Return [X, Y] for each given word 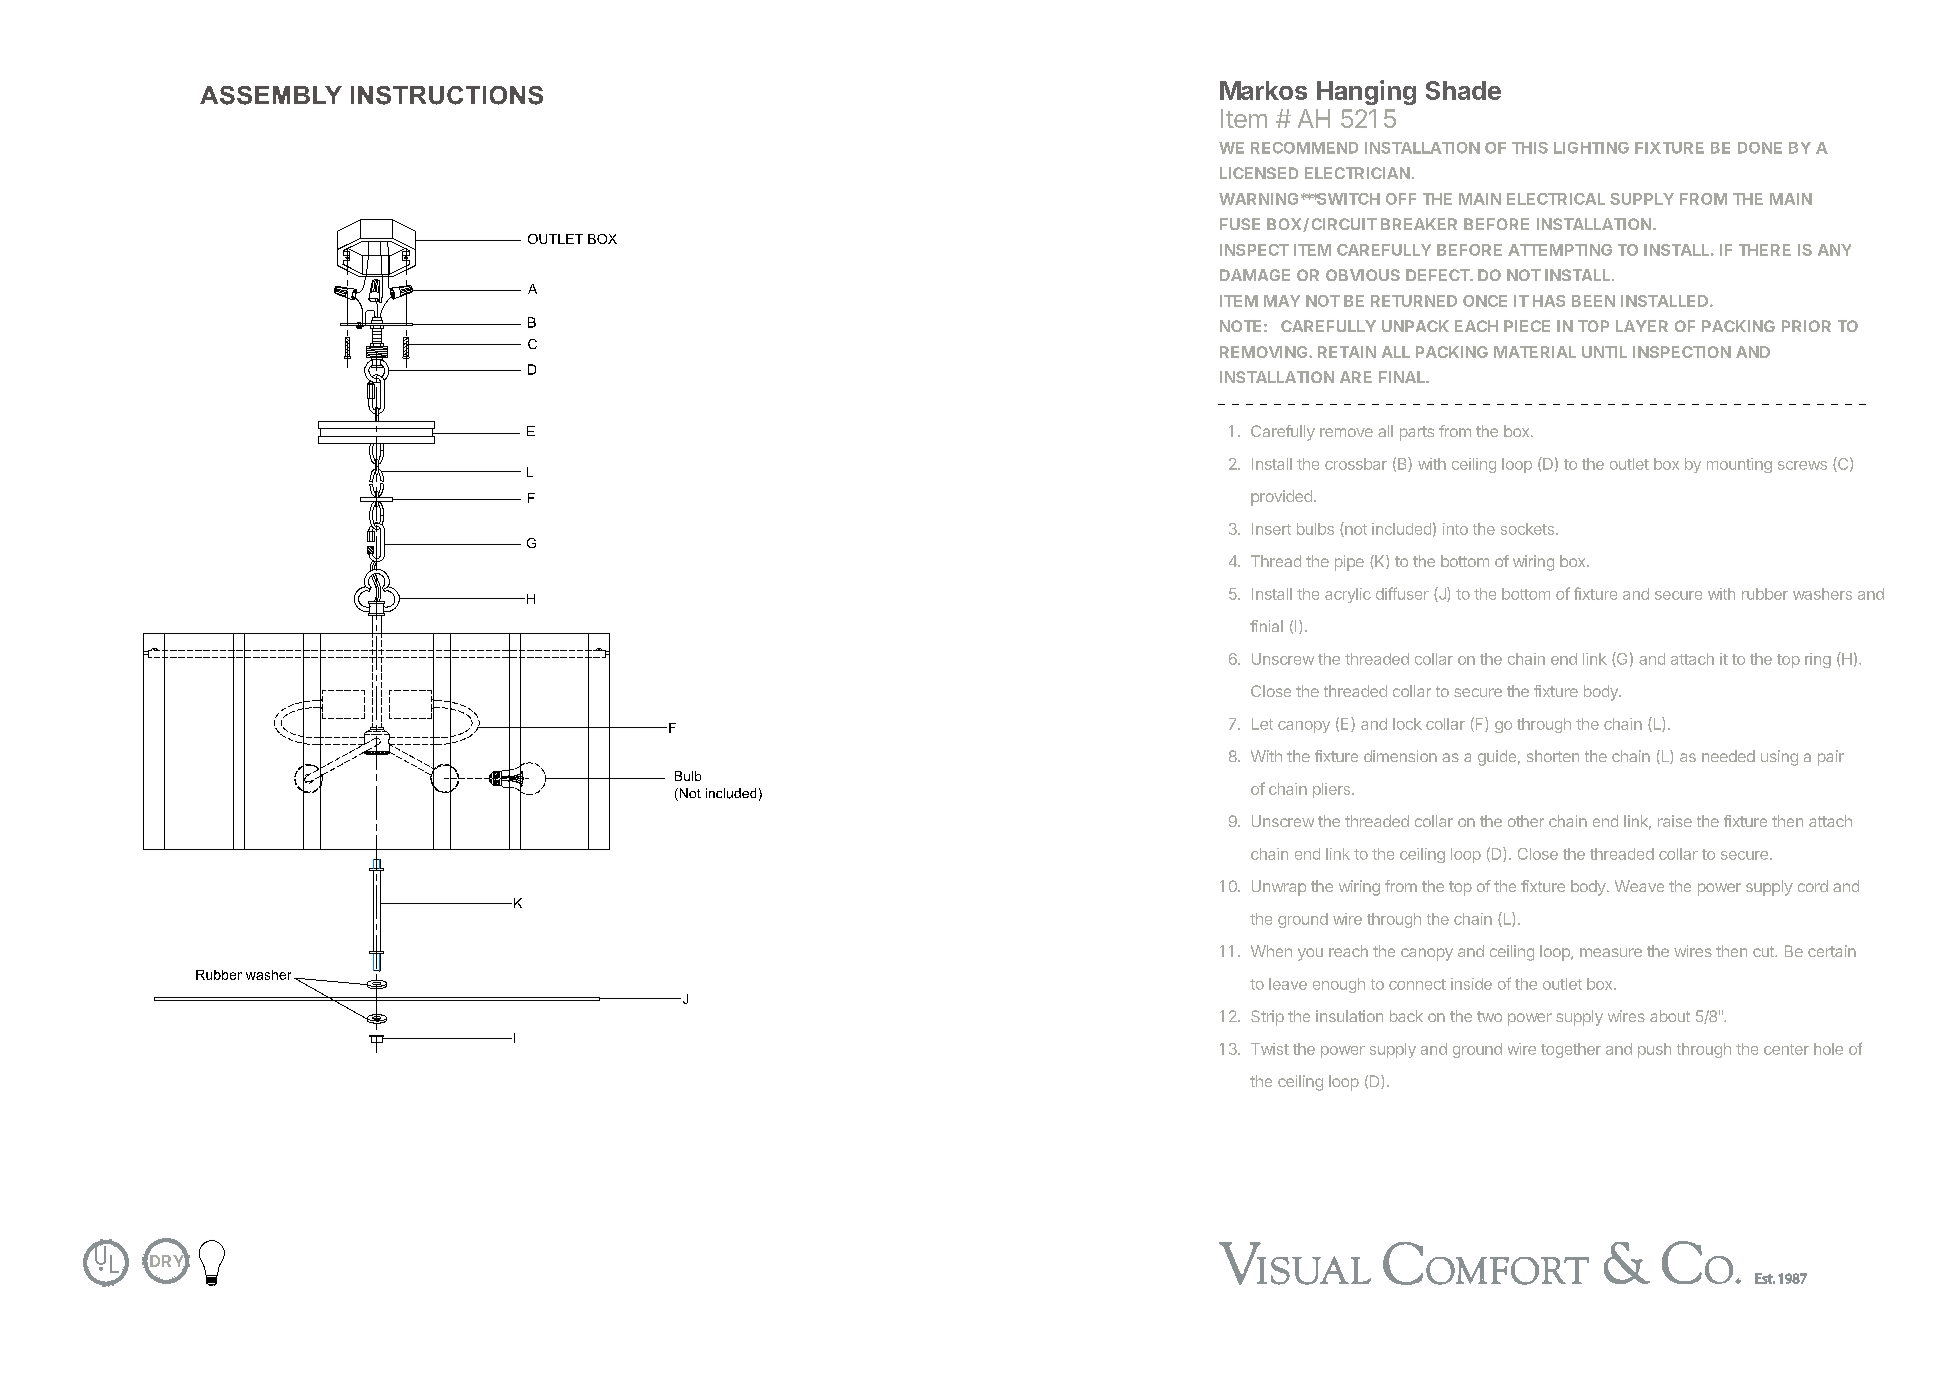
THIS [1530, 148]
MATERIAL [1535, 352]
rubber [1765, 594]
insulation [1349, 1016]
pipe [1349, 563]
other [1526, 821]
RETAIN [1347, 352]
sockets [1529, 529]
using [1779, 758]
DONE [1760, 148]
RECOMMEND [1304, 148]
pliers [1331, 790]
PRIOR [1806, 326]
